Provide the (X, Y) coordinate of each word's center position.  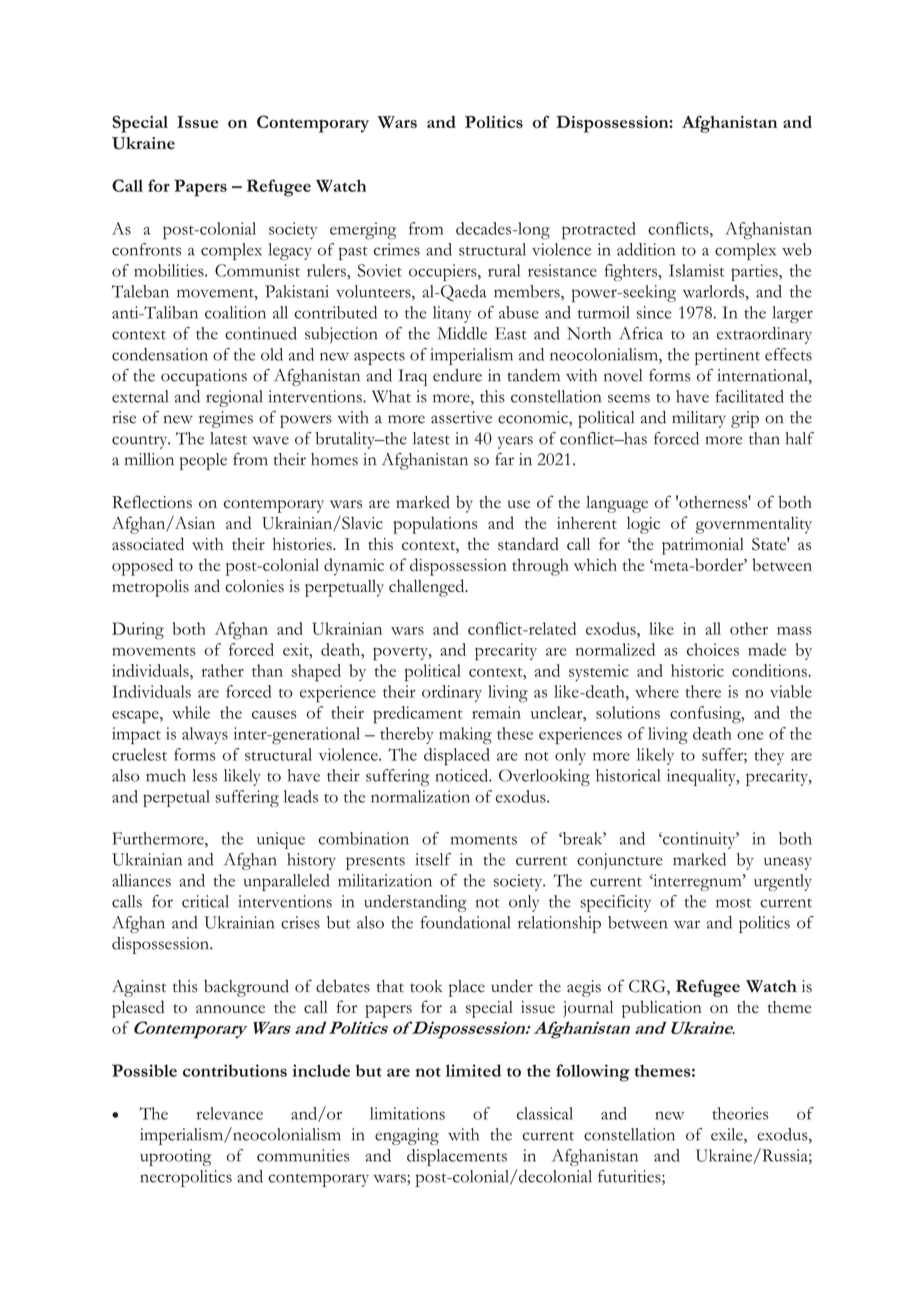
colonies (254, 585)
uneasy (788, 863)
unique (281, 840)
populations (435, 525)
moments (484, 840)
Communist (257, 270)
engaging (407, 1136)
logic (643, 525)
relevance (230, 1113)
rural (504, 270)
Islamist (697, 270)
